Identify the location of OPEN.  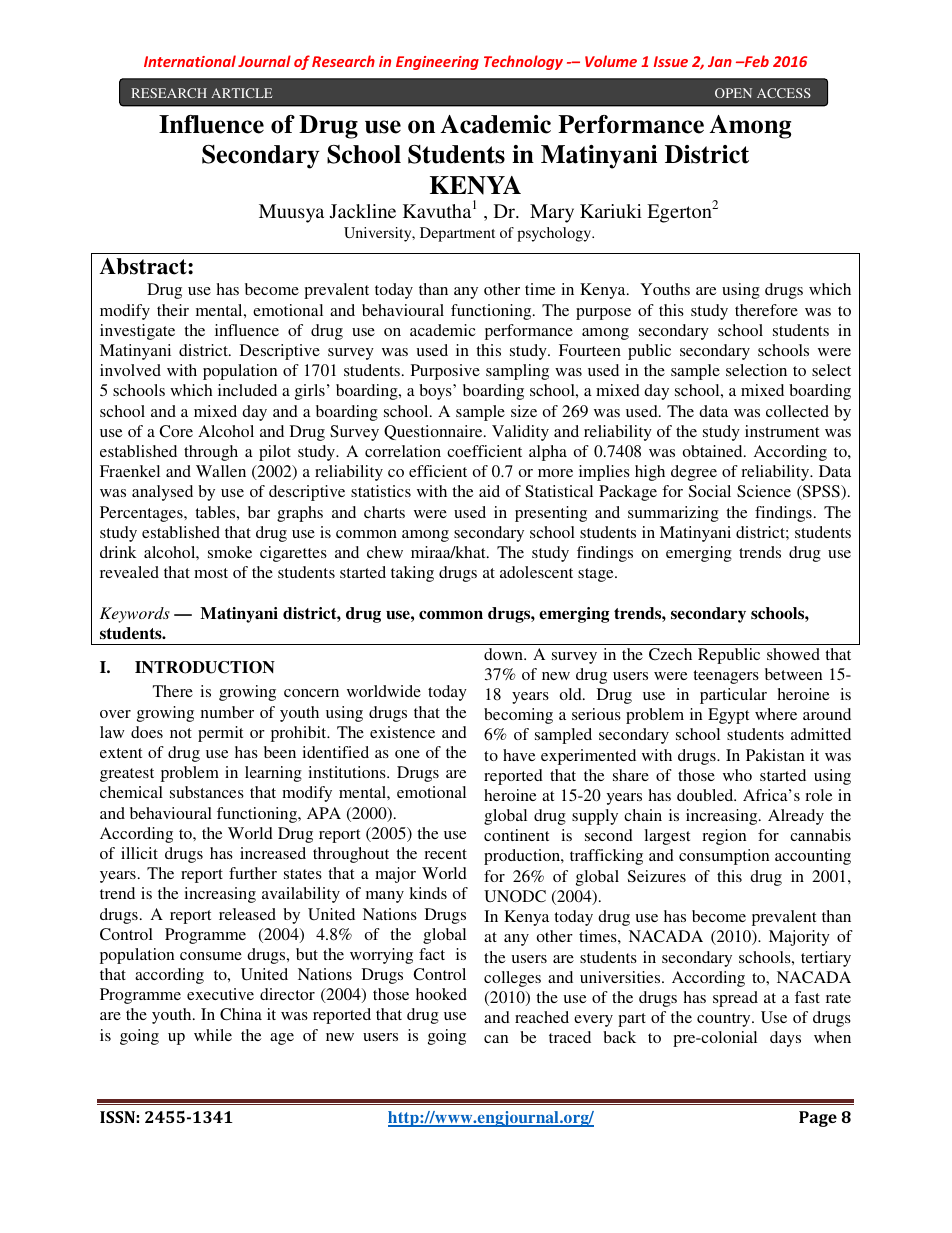
(733, 93).
